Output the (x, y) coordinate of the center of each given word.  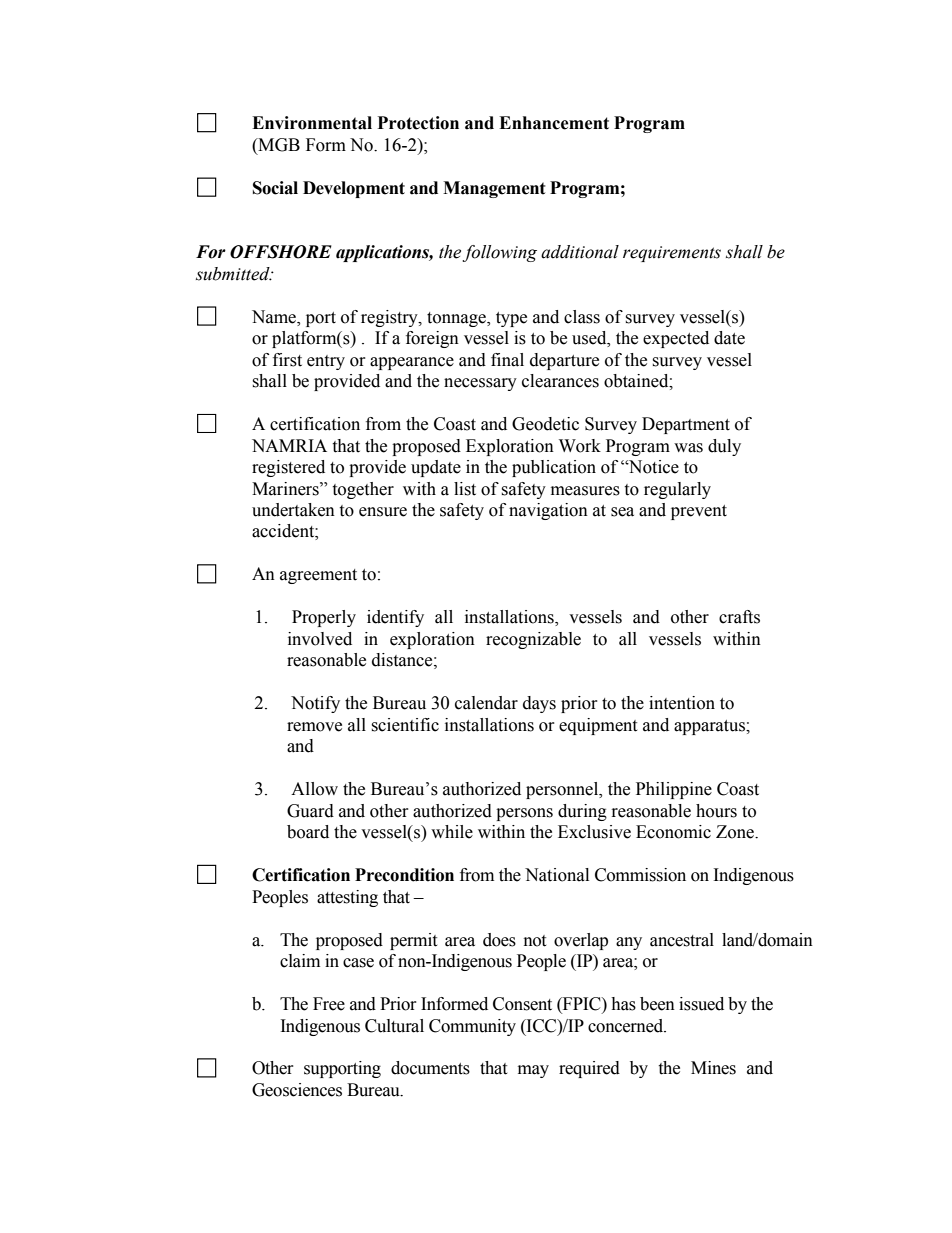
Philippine (674, 790)
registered (288, 468)
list (465, 489)
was (688, 448)
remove (314, 727)
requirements (672, 254)
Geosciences (297, 1090)
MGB (278, 145)
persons (524, 814)
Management (494, 189)
